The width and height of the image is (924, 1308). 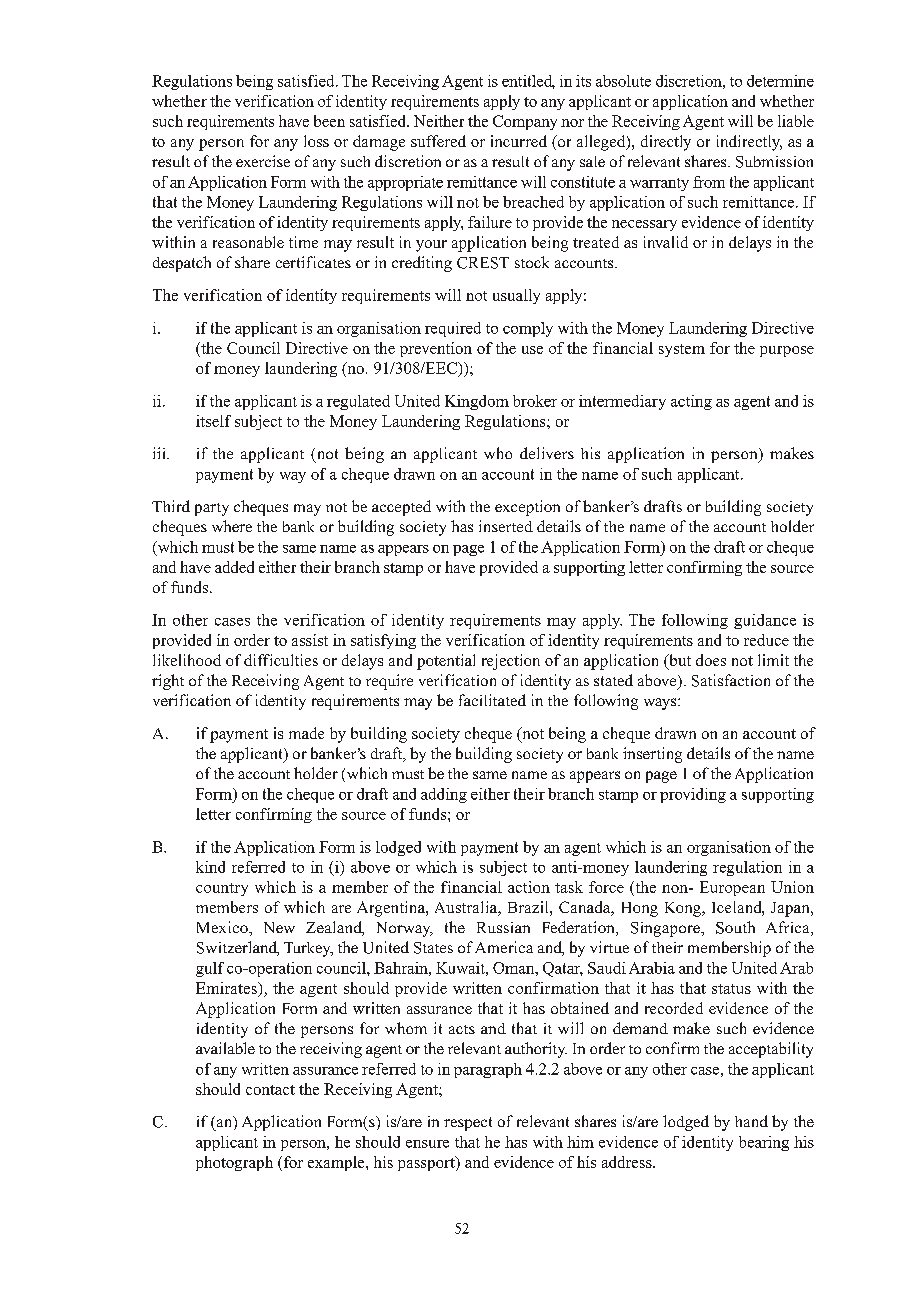 I want to click on system, so click(x=682, y=350).
